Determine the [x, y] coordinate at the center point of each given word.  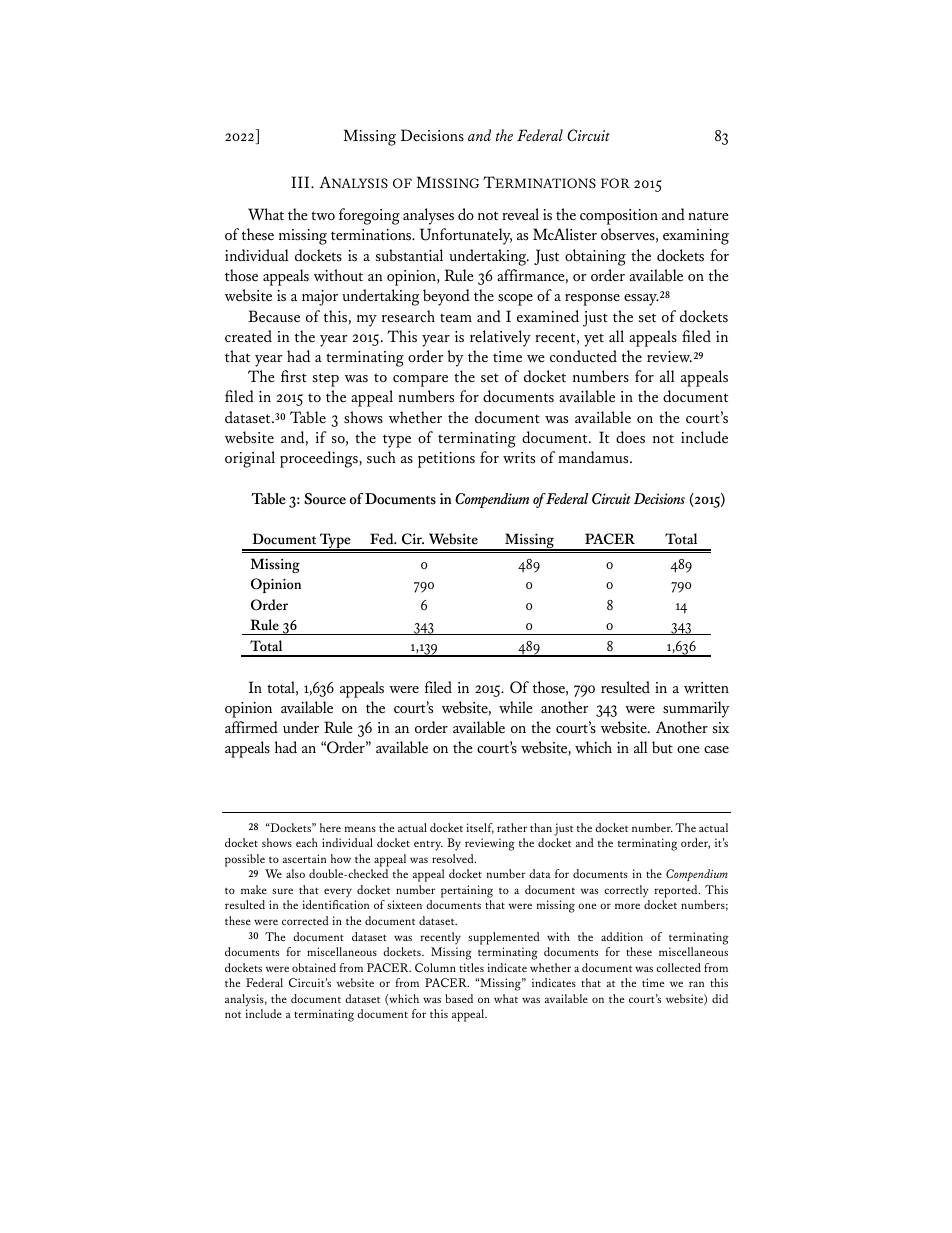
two [323, 216]
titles [471, 967]
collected [678, 967]
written [706, 688]
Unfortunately [466, 236]
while [516, 707]
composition [619, 217]
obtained [314, 967]
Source [325, 499]
